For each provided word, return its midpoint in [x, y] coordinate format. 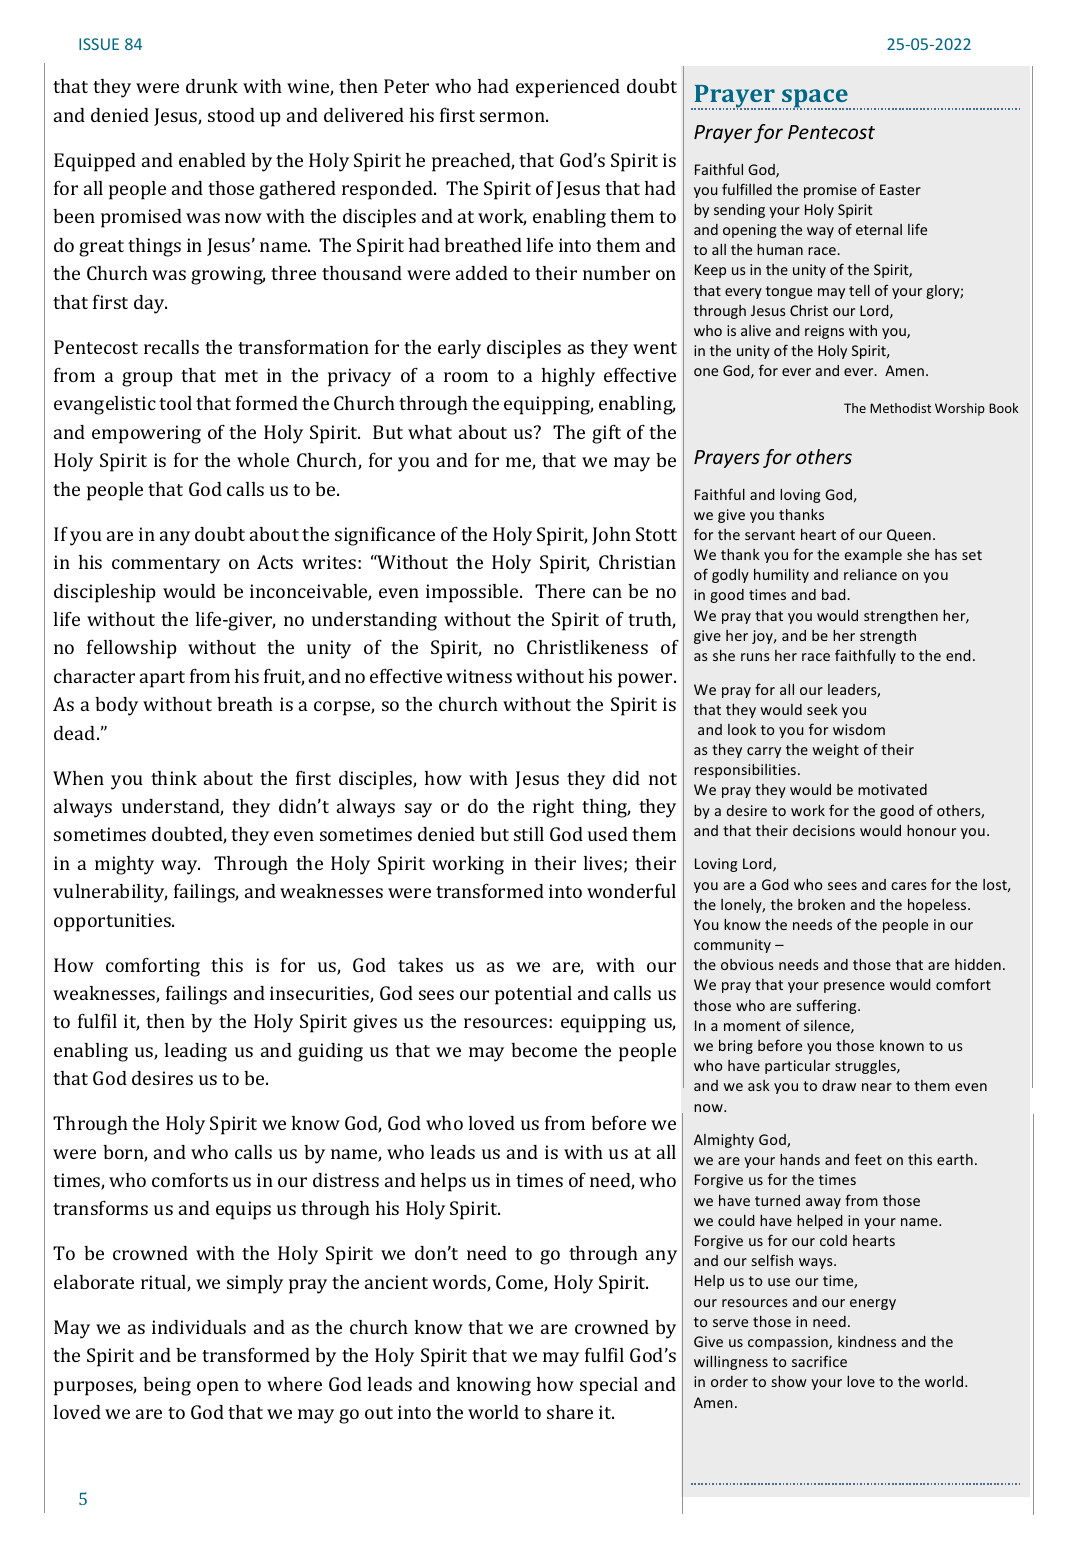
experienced [568, 88]
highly [568, 377]
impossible [473, 593]
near [877, 1087]
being [167, 1386]
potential [533, 995]
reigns [824, 332]
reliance [870, 574]
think [174, 778]
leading [196, 1052]
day [150, 304]
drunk [212, 86]
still [529, 834]
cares [909, 886]
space [815, 99]
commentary [166, 565]
